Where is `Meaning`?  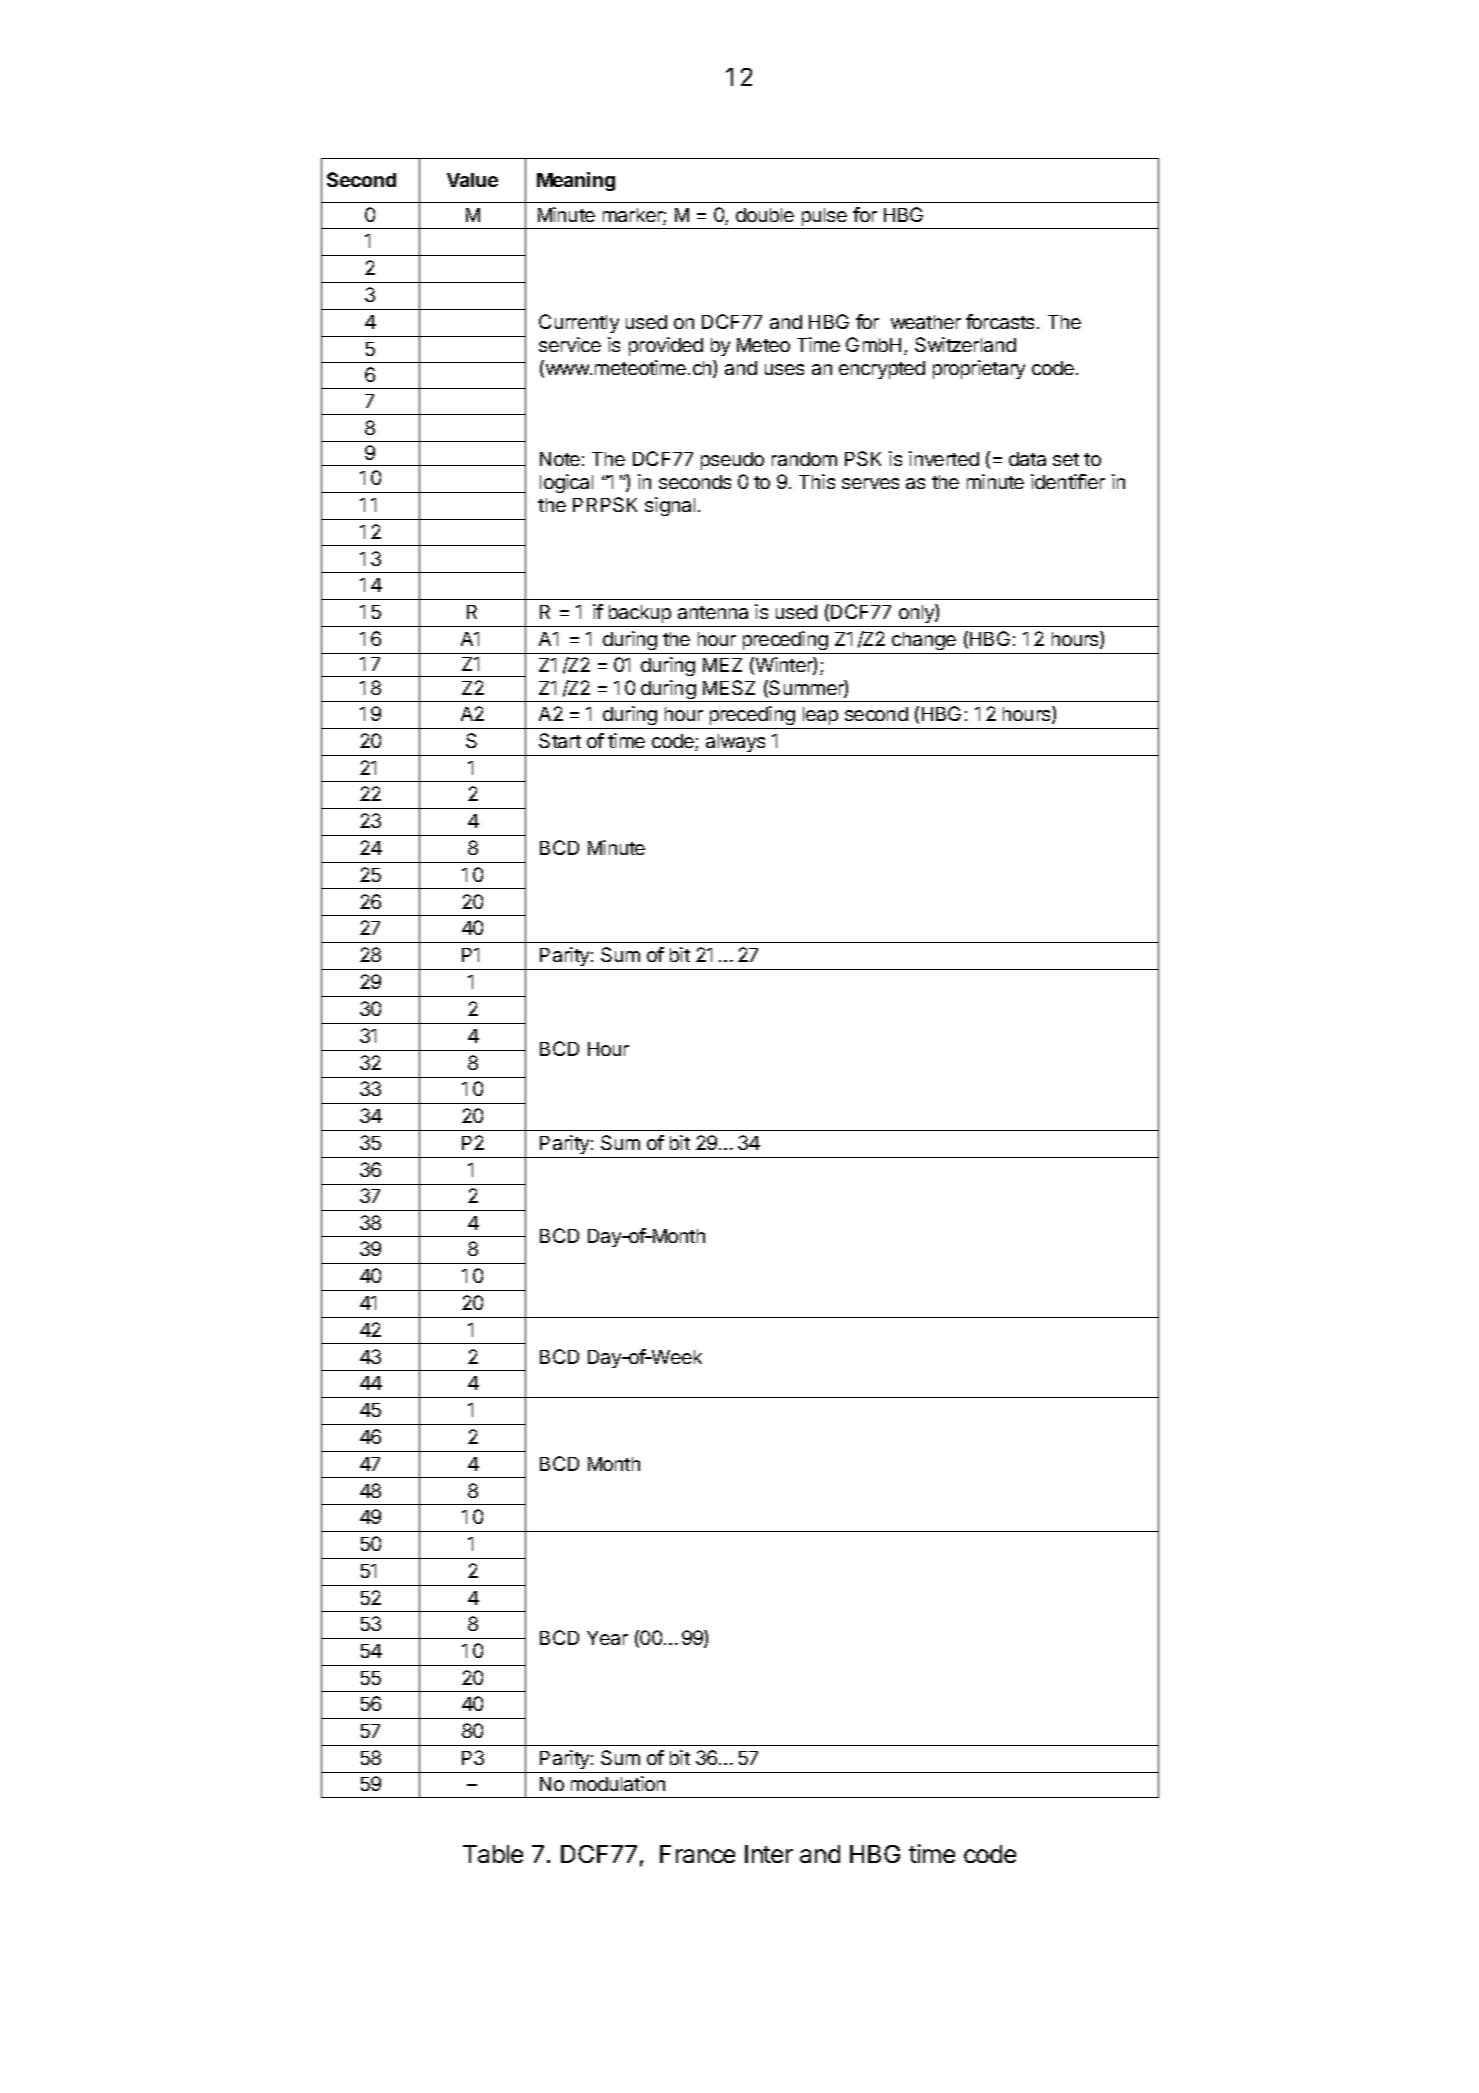
Meaning is located at coordinates (576, 181).
